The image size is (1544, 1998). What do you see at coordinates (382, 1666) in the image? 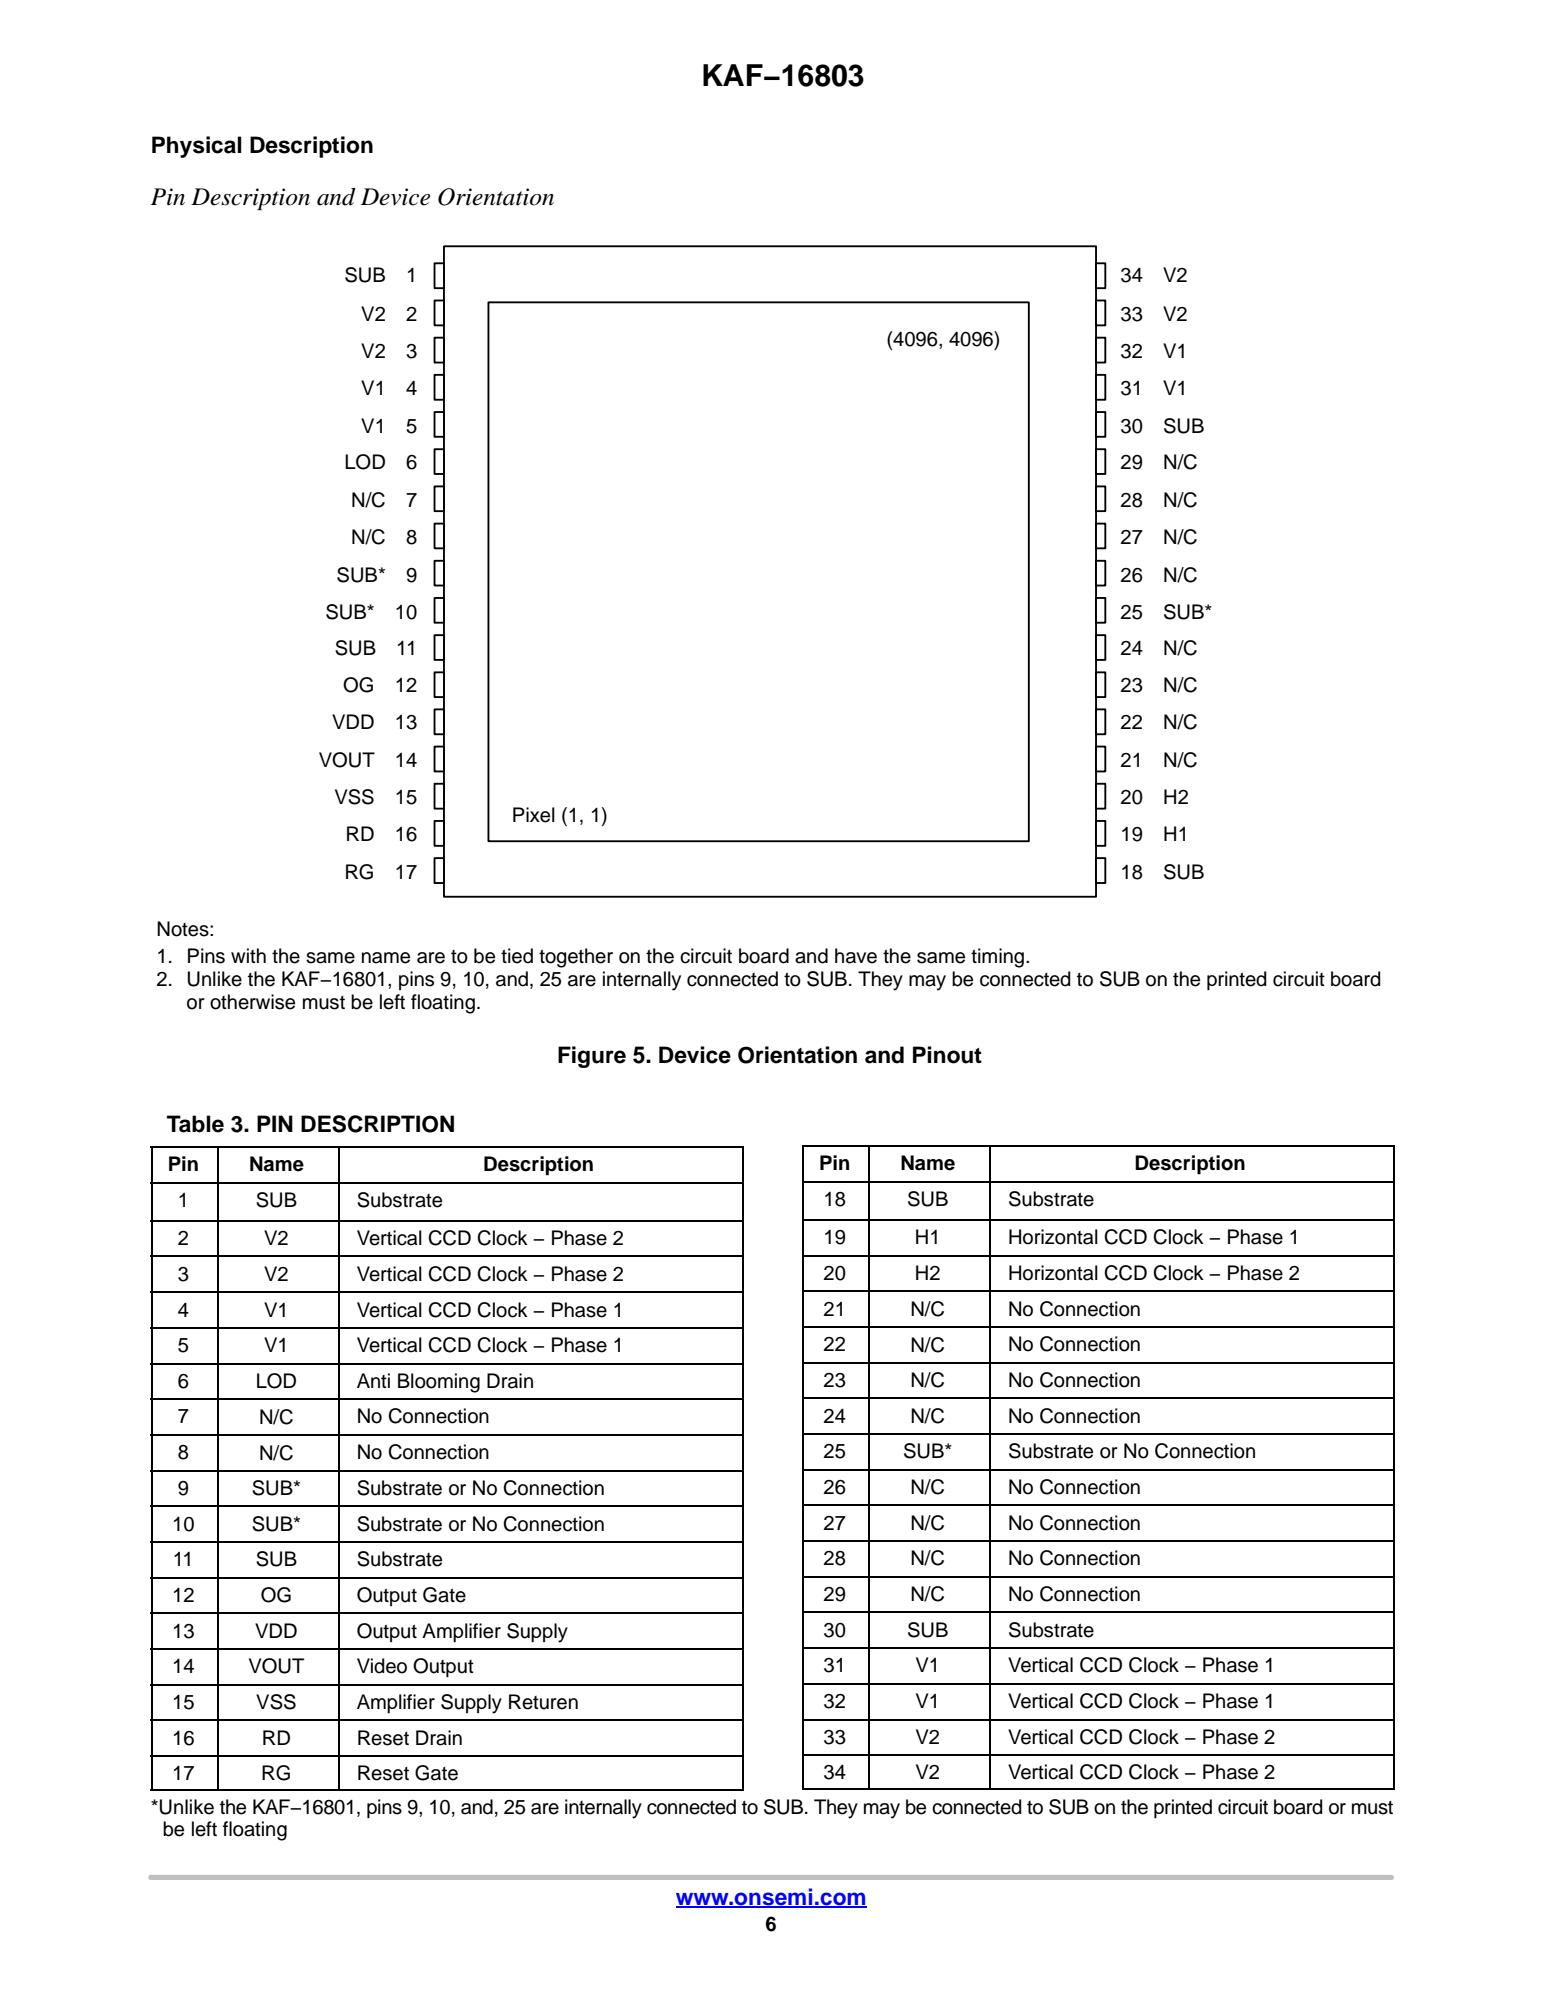
I see `Video` at bounding box center [382, 1666].
